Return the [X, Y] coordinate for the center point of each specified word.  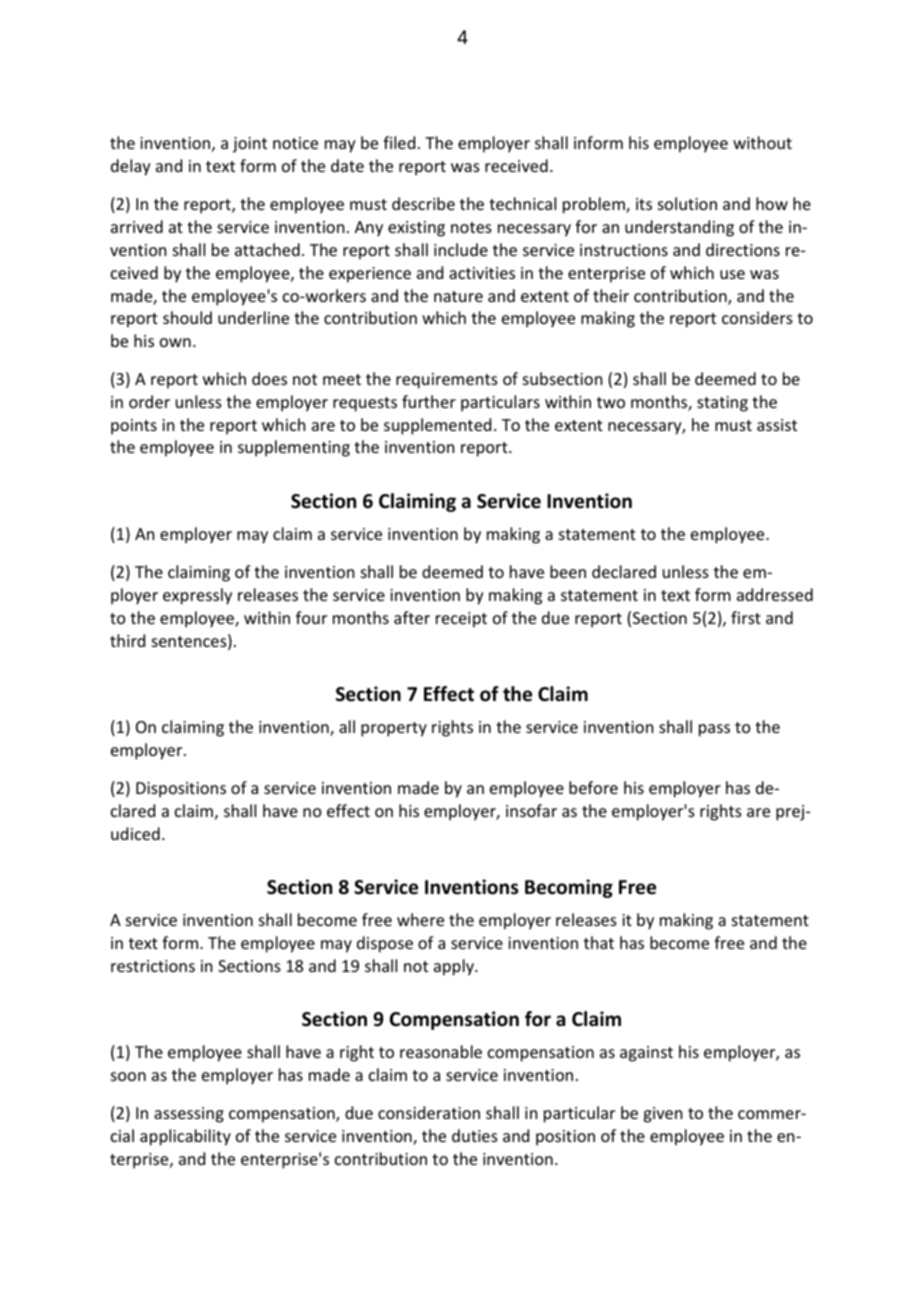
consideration [429, 1112]
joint [250, 145]
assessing [189, 1115]
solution [687, 203]
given [662, 1115]
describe [423, 203]
